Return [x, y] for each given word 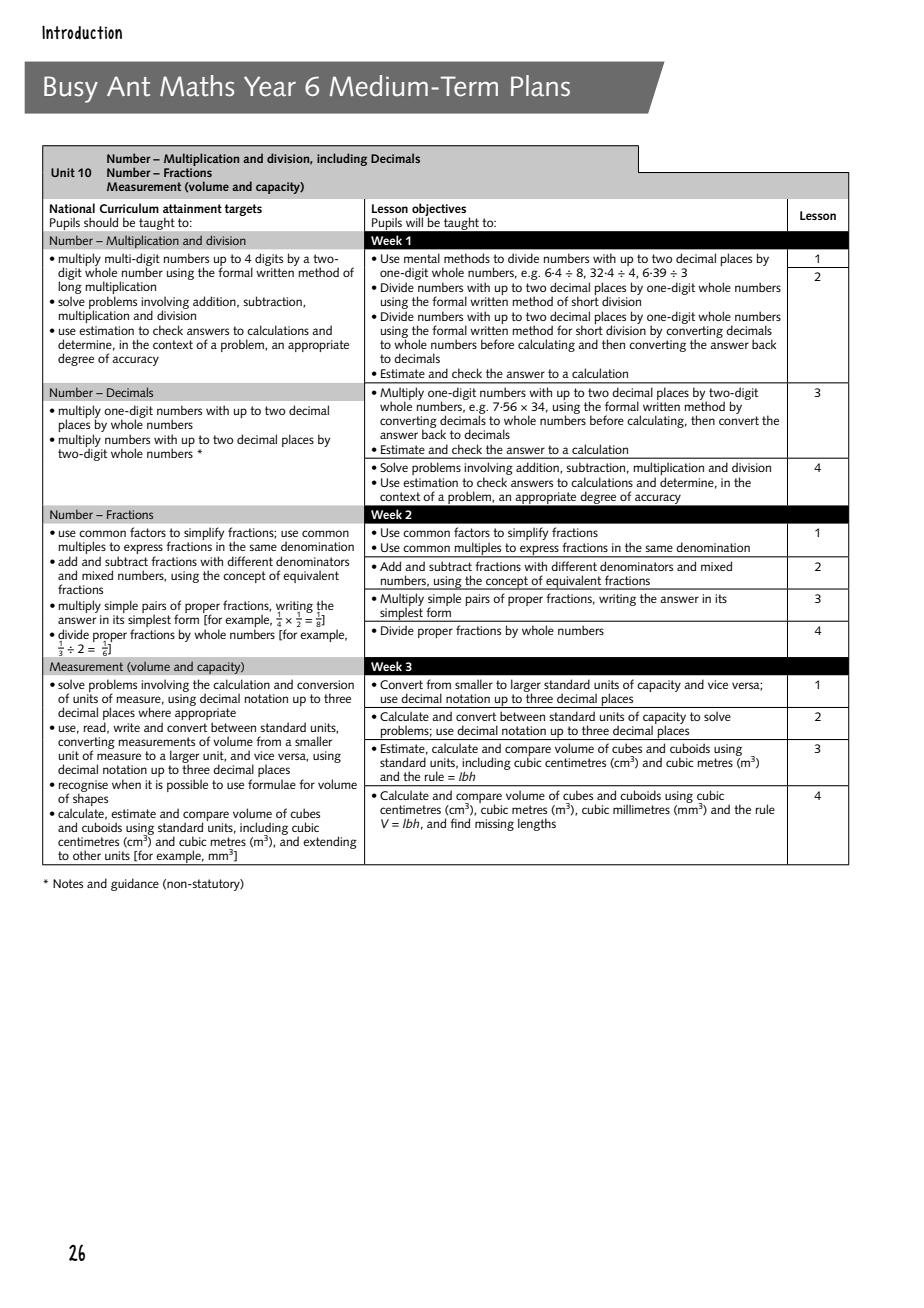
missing [494, 825]
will [414, 222]
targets [243, 210]
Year [270, 86]
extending [330, 842]
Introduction [82, 32]
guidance [135, 884]
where [154, 712]
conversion [325, 684]
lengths [537, 824]
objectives [439, 210]
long [70, 288]
